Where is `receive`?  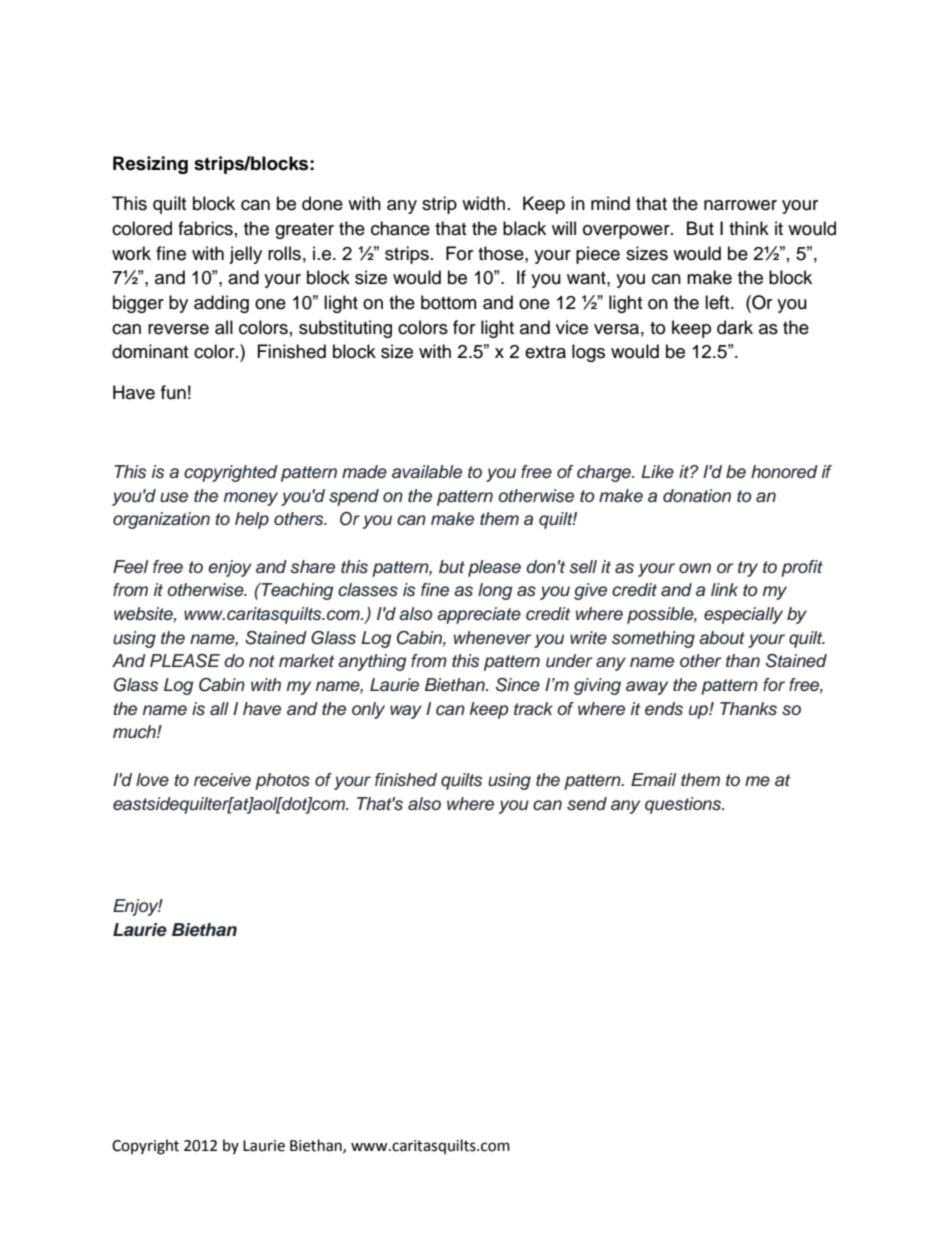 receive is located at coordinates (222, 780).
